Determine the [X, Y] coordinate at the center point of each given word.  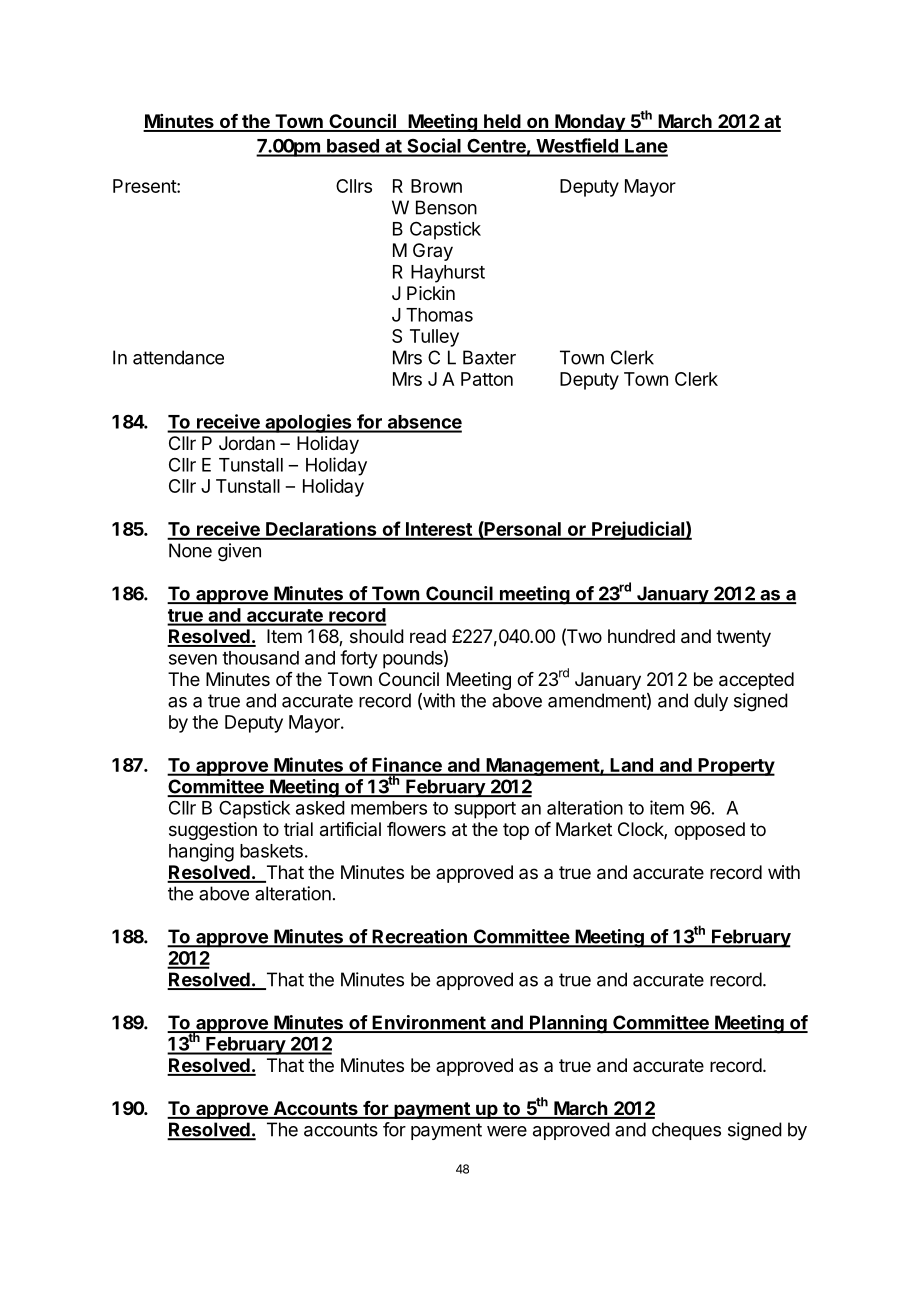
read [428, 636]
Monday [590, 123]
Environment [429, 1023]
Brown [436, 186]
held [502, 122]
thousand [260, 658]
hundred [641, 636]
